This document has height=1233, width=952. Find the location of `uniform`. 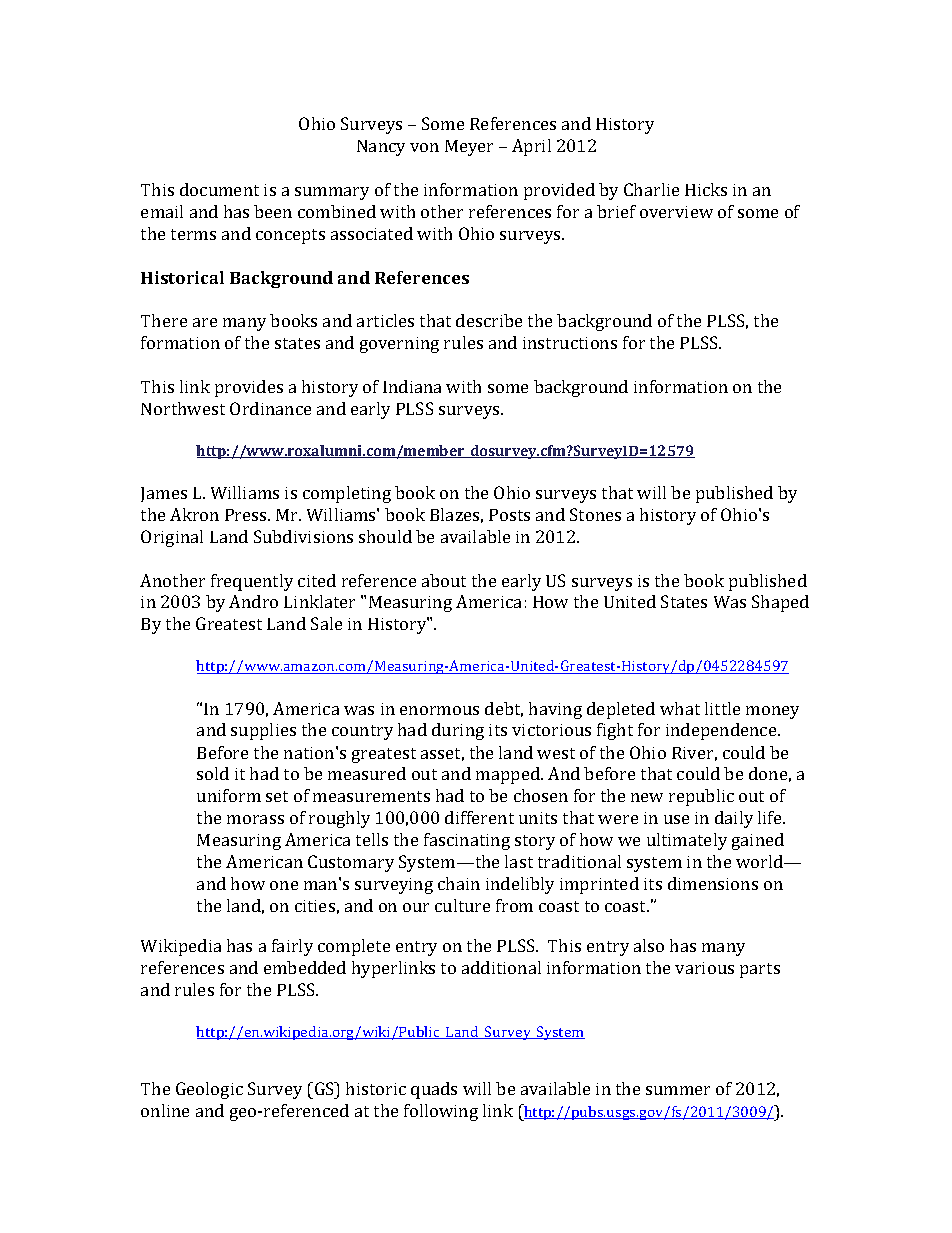

uniform is located at coordinates (229, 795).
